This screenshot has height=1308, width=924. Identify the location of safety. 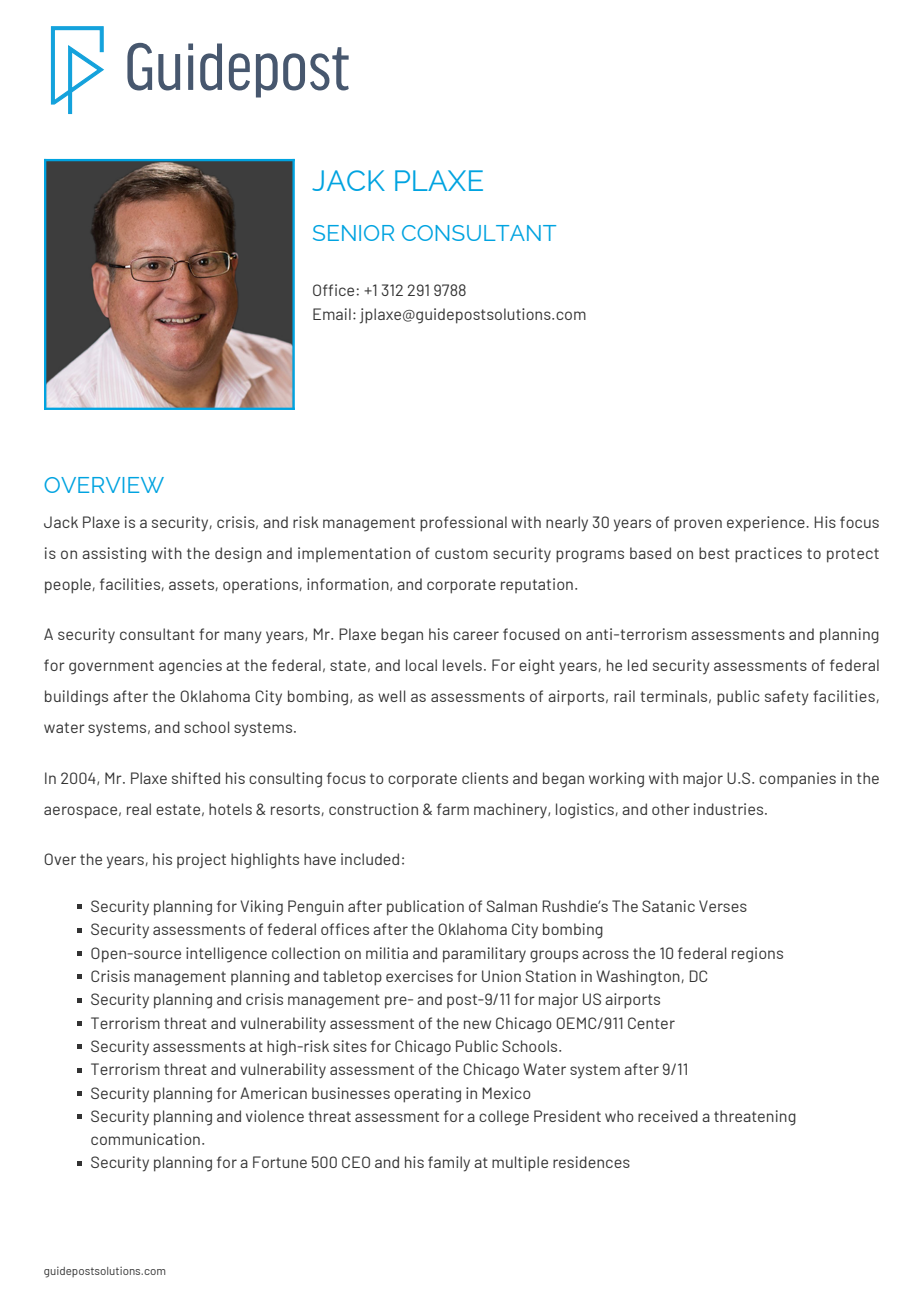
(787, 698).
